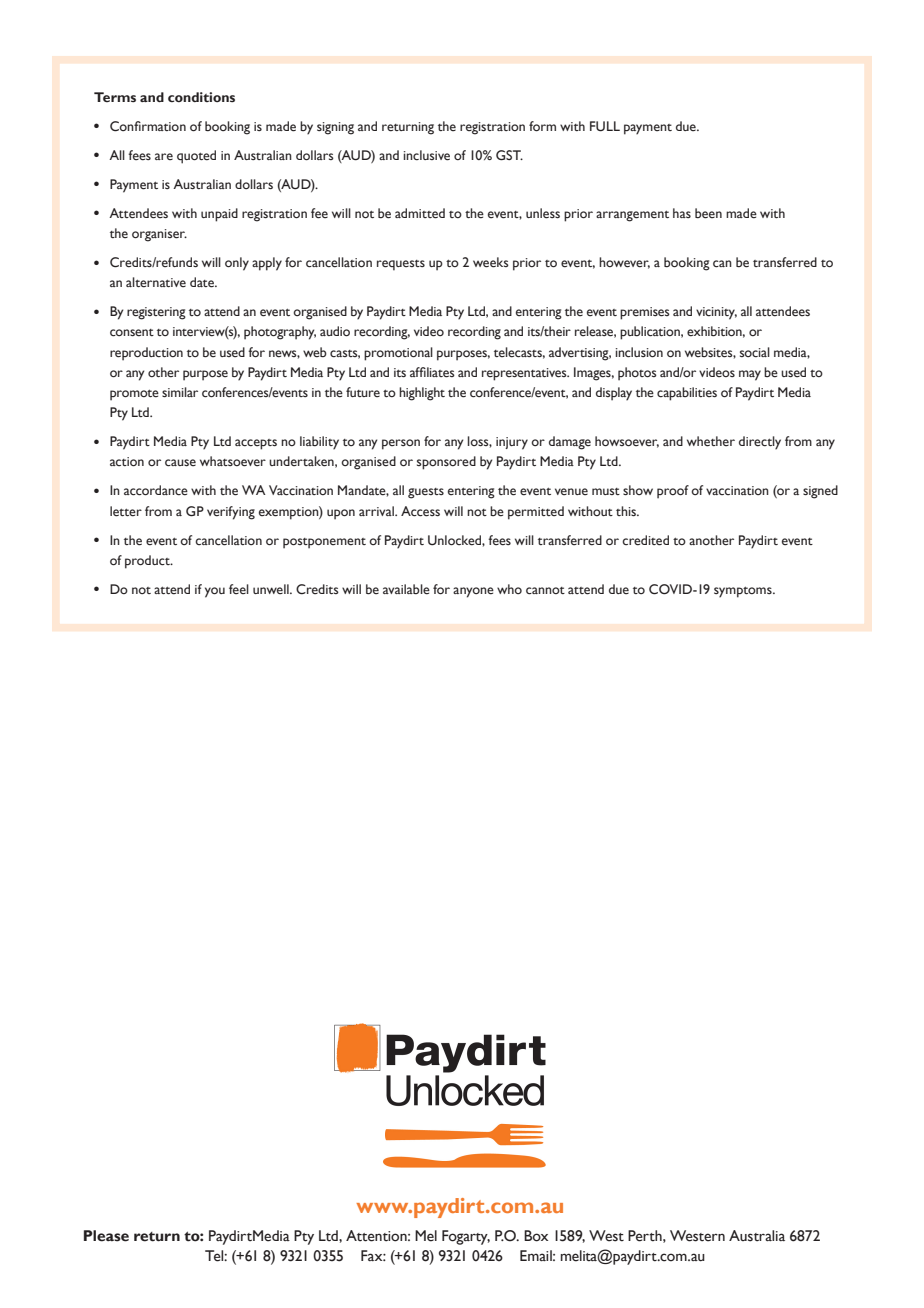 The width and height of the page is (924, 1308). What do you see at coordinates (215, 592) in the page?
I see `you` at bounding box center [215, 592].
